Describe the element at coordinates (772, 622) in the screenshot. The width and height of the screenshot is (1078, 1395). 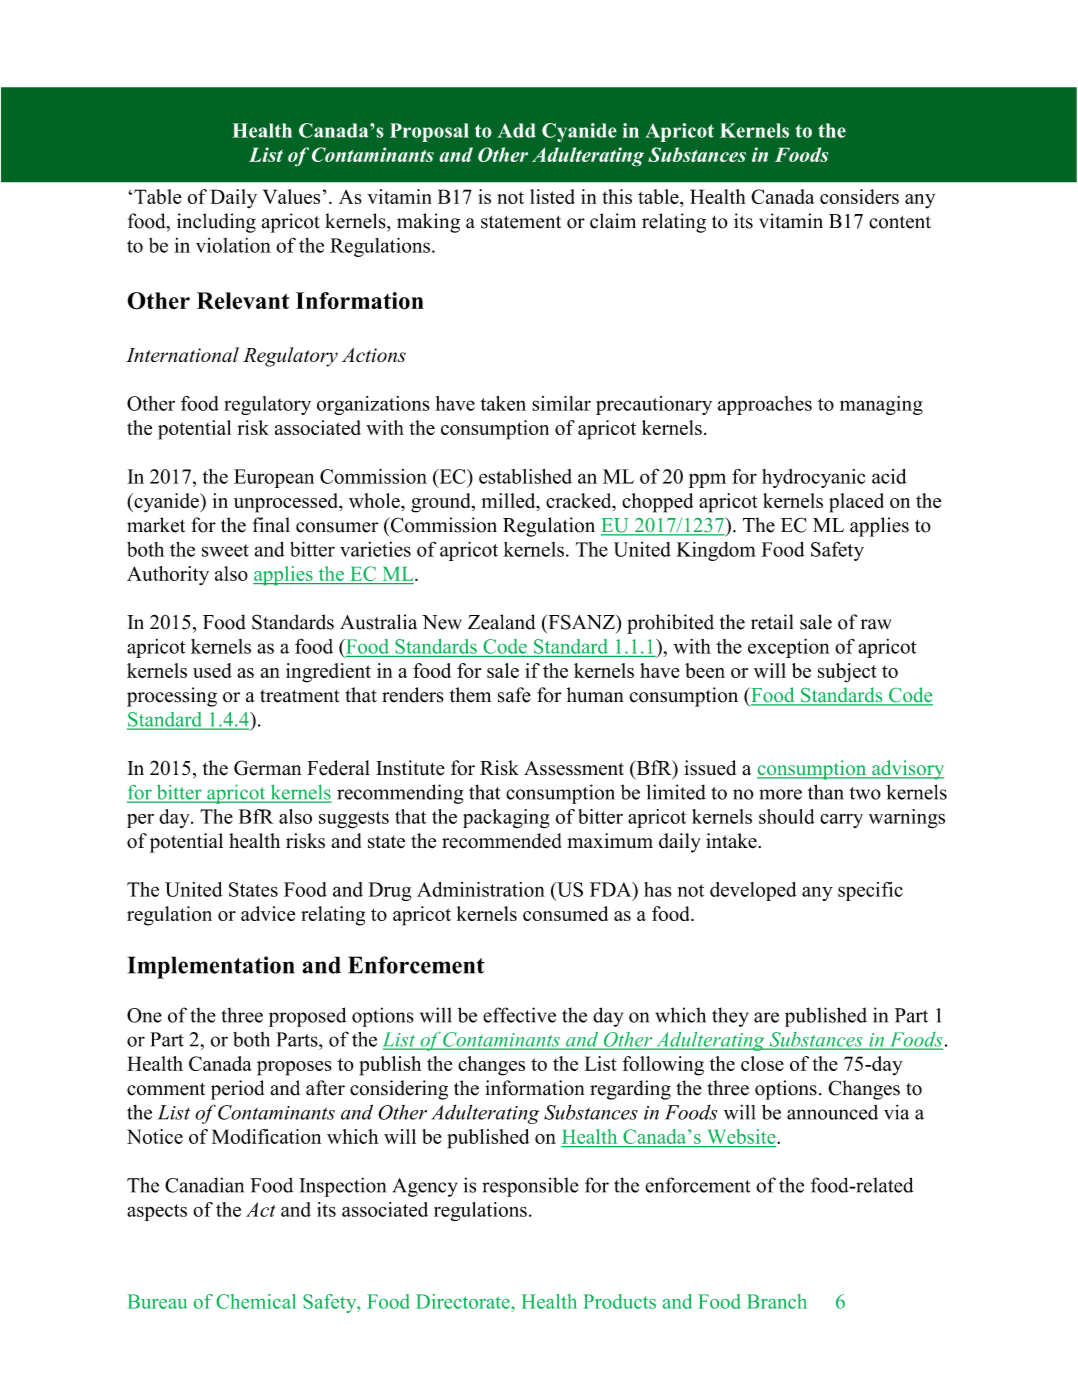
I see `retail` at that location.
